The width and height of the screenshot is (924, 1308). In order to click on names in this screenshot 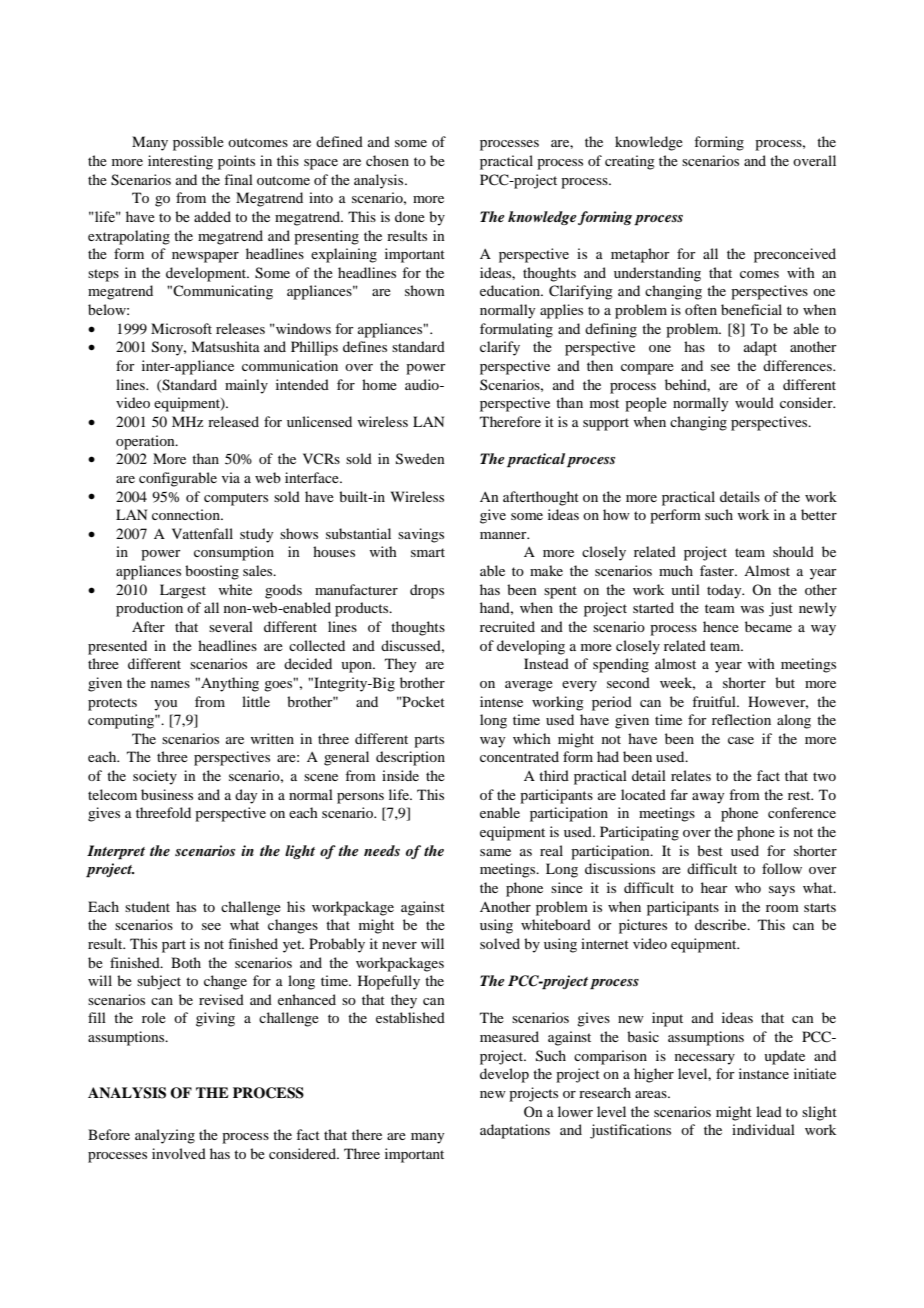, I will do `click(170, 684)`.
